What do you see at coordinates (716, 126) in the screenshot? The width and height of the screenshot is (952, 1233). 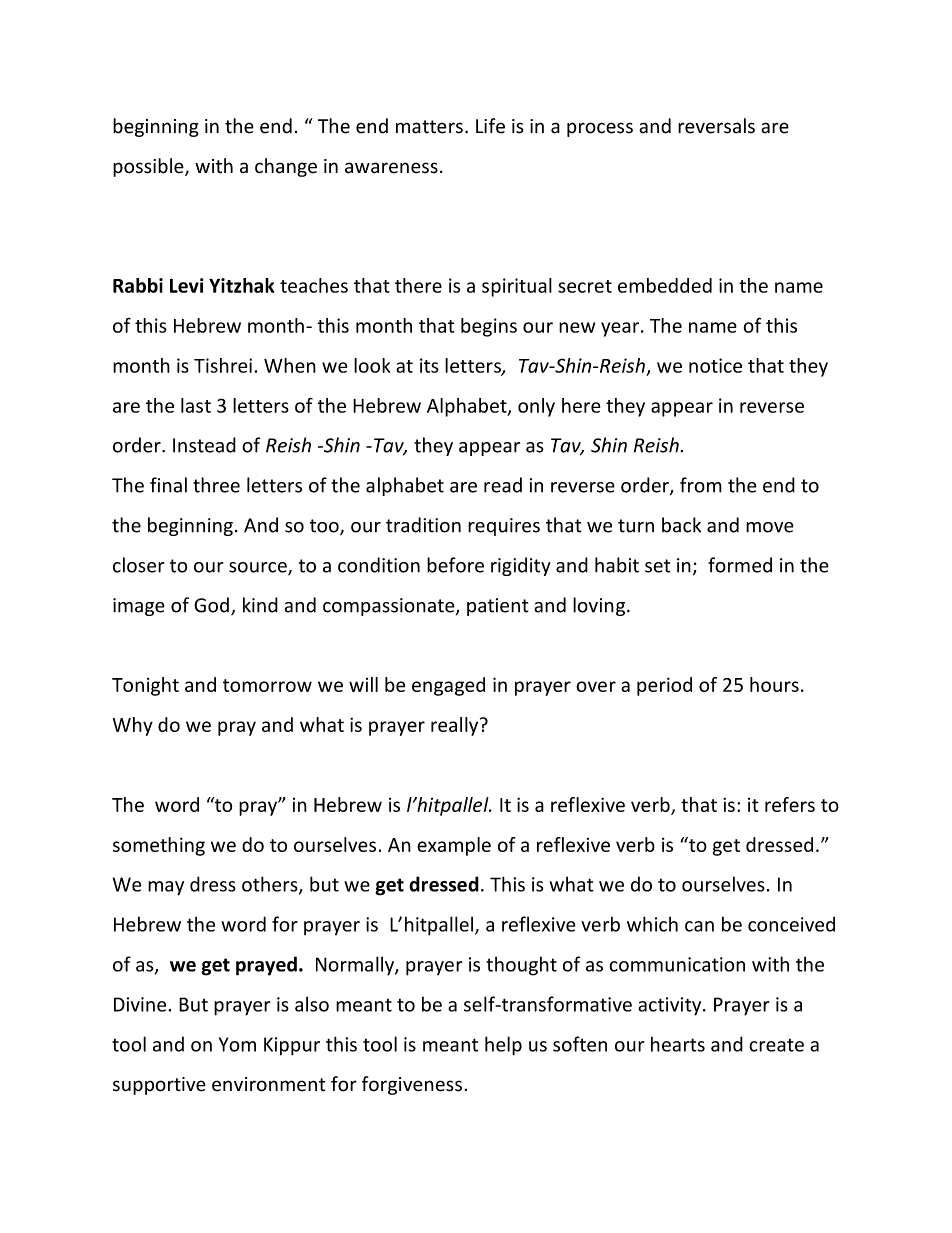 I see `reversals` at bounding box center [716, 126].
